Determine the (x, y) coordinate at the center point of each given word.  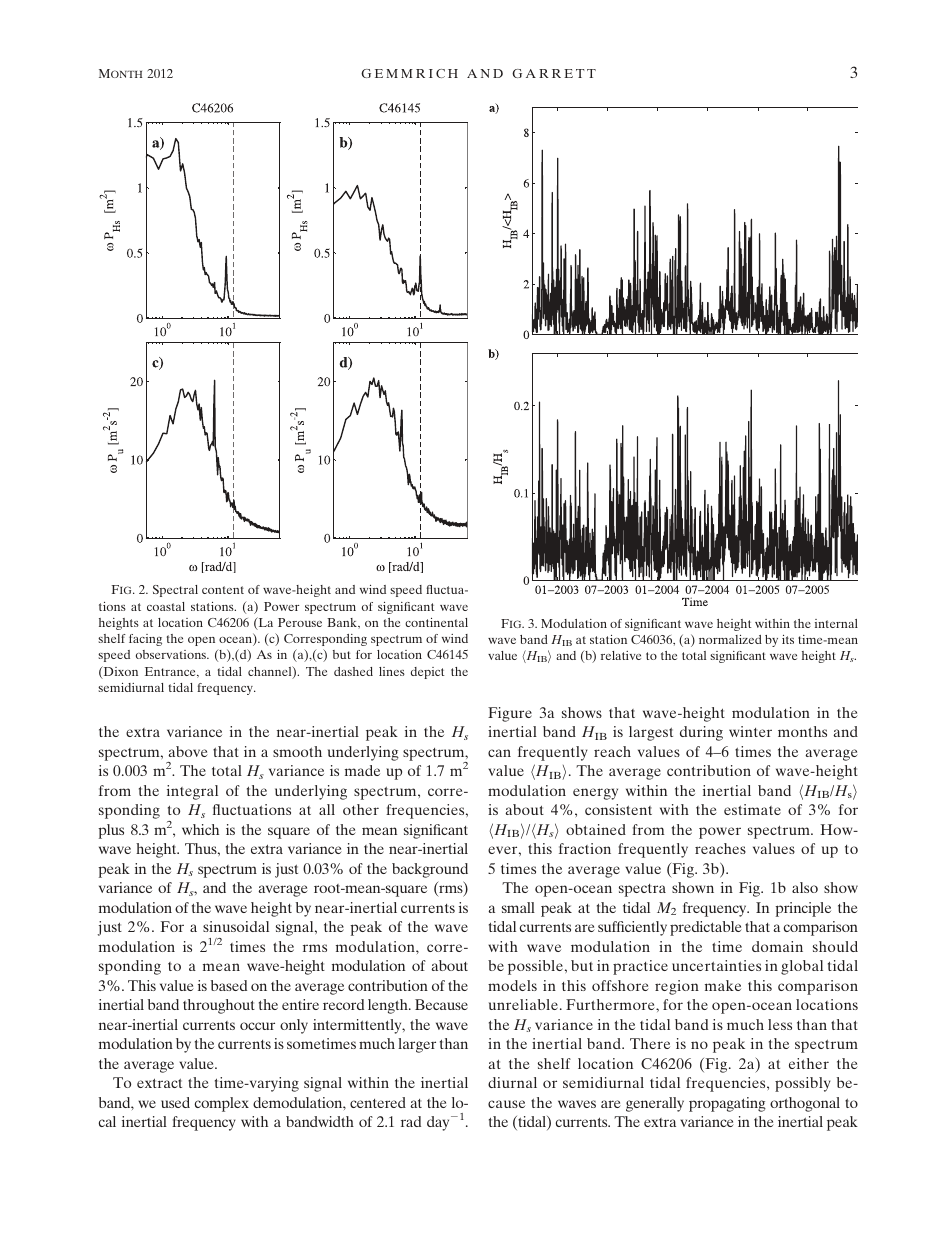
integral (192, 792)
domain (777, 946)
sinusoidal (236, 926)
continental (436, 622)
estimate (752, 809)
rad (411, 1121)
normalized (730, 639)
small (518, 907)
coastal (166, 606)
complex (221, 1104)
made (362, 770)
